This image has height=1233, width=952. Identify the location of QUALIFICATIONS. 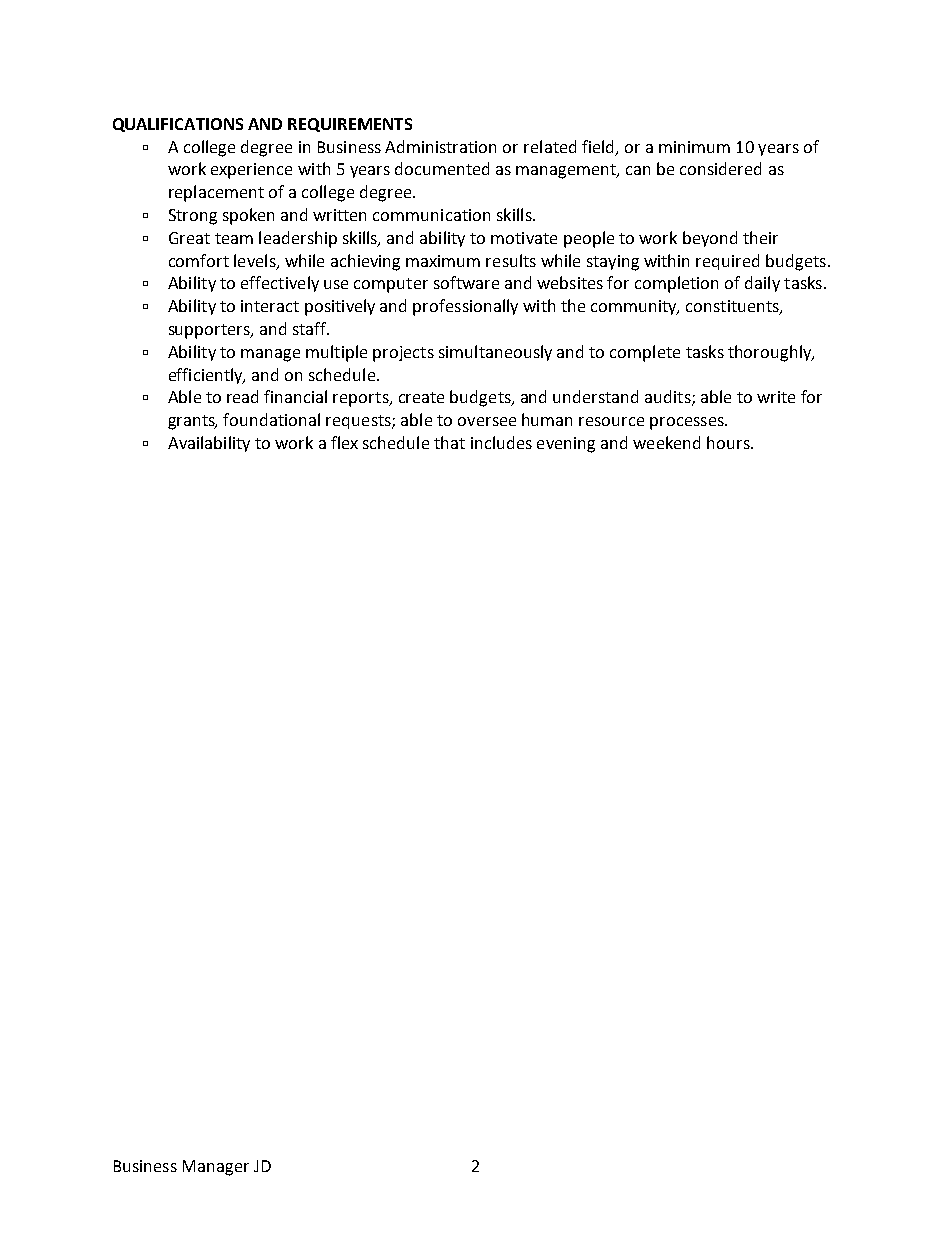
(178, 125).
